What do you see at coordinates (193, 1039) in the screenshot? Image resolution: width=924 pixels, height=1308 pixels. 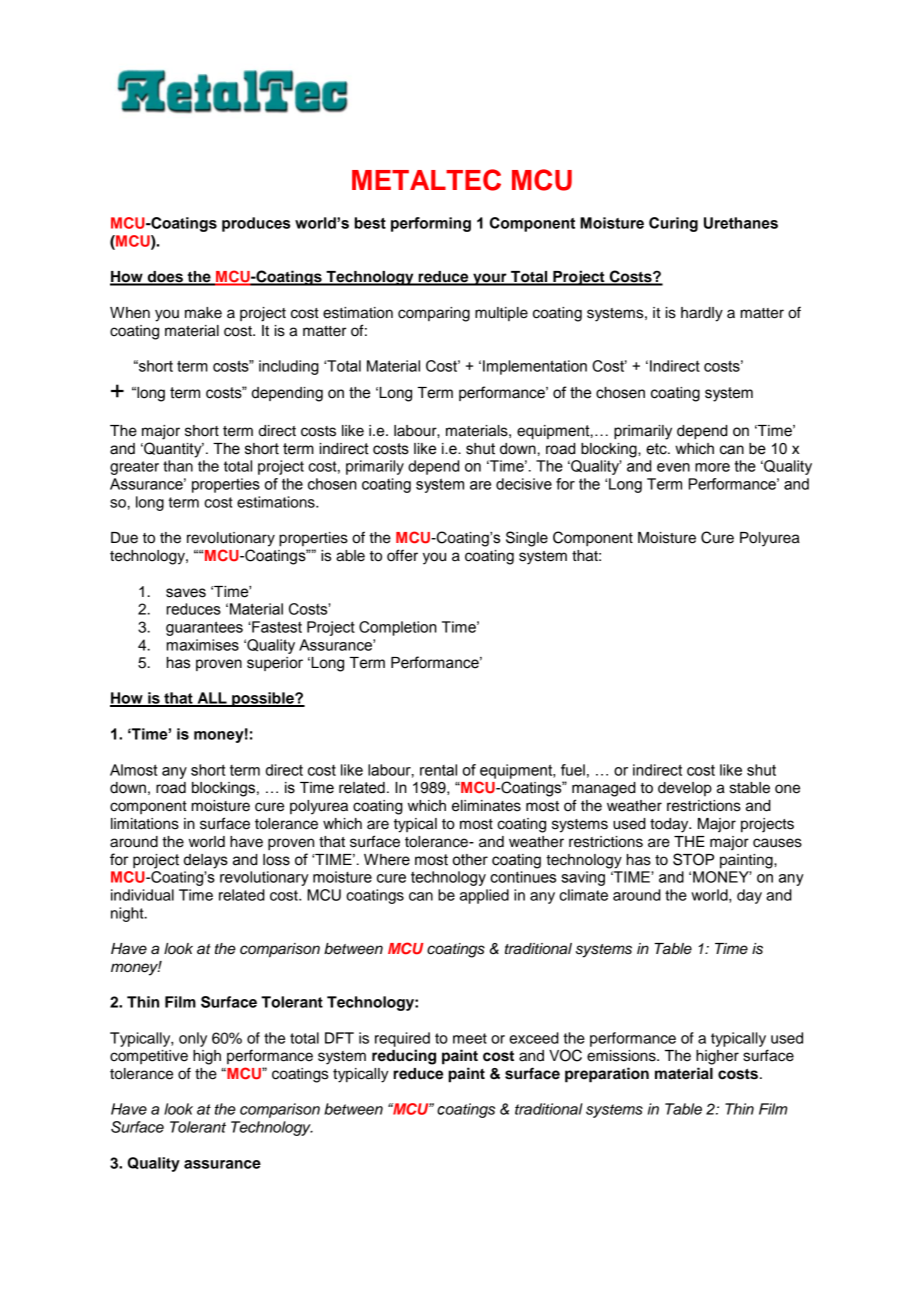 I see `only` at bounding box center [193, 1039].
